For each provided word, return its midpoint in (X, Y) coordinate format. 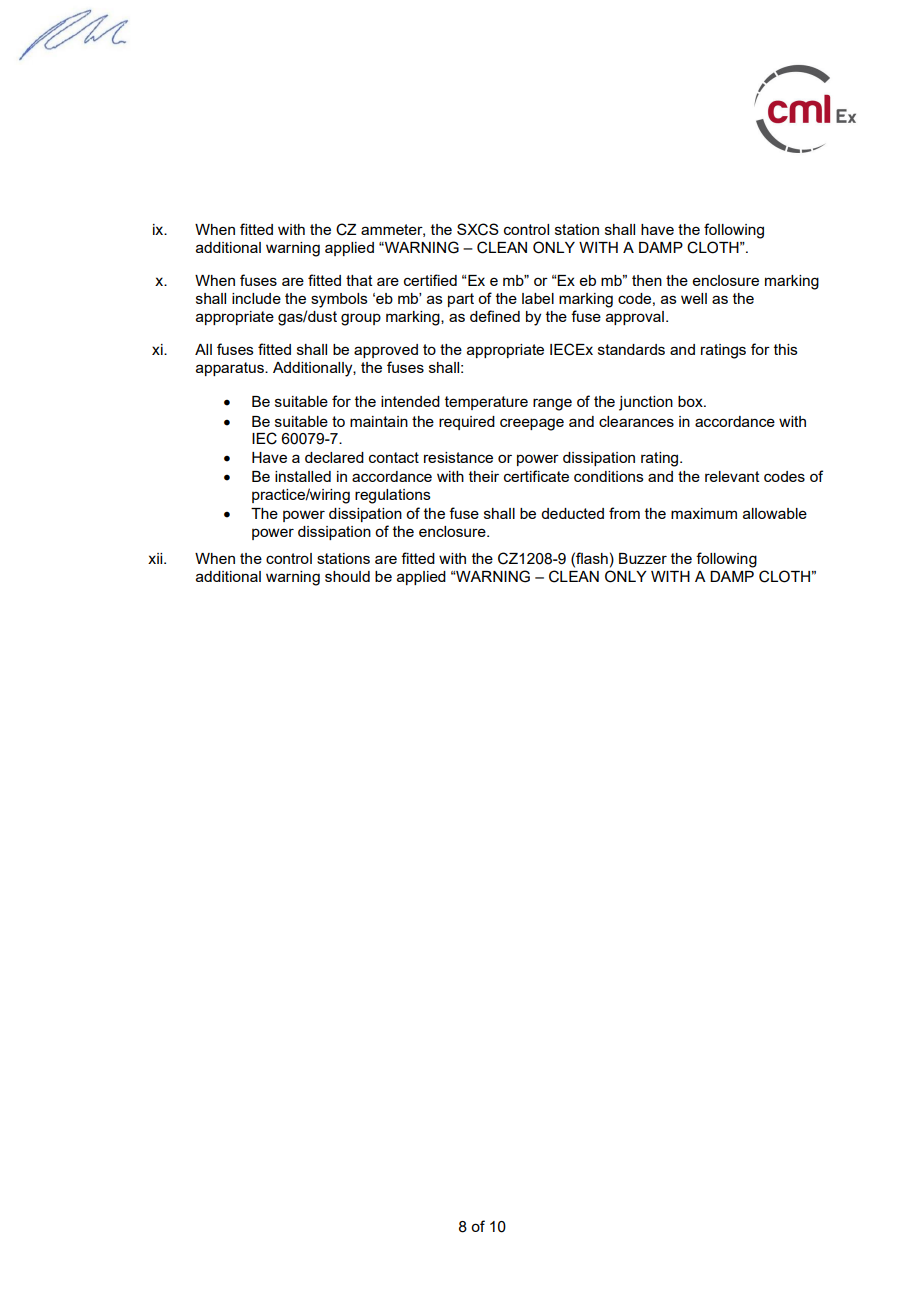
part (461, 300)
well (694, 298)
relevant (732, 476)
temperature (486, 403)
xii (156, 558)
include (256, 298)
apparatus (231, 369)
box (691, 401)
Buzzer (643, 558)
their (484, 476)
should (347, 576)
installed (303, 476)
